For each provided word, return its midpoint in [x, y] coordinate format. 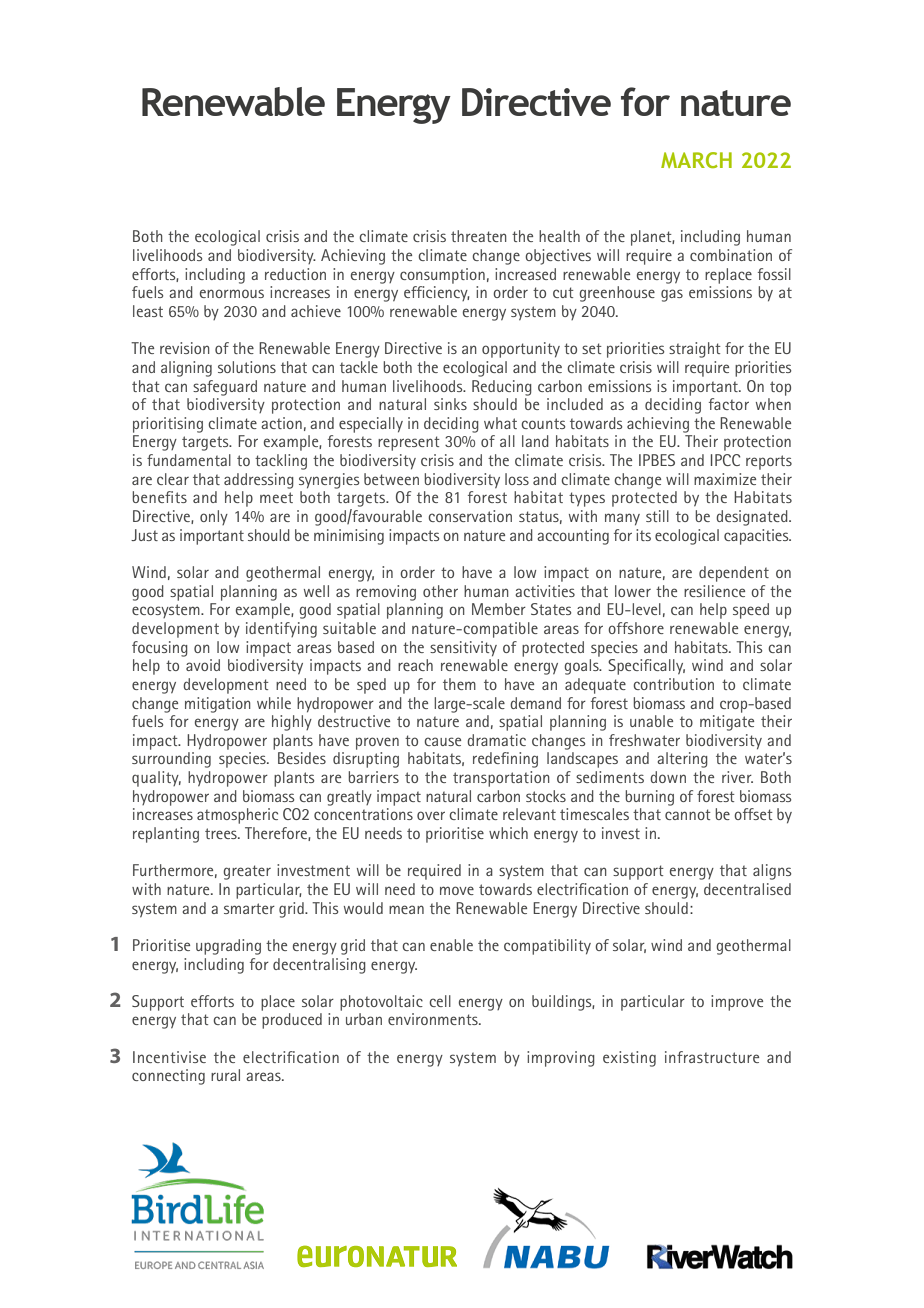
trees [222, 833]
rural [225, 1075]
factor [729, 404]
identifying [281, 630]
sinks [450, 404]
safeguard [225, 388]
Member [499, 609]
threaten [479, 236]
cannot [688, 814]
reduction [295, 274]
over [431, 815]
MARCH [696, 160]
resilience [714, 591]
